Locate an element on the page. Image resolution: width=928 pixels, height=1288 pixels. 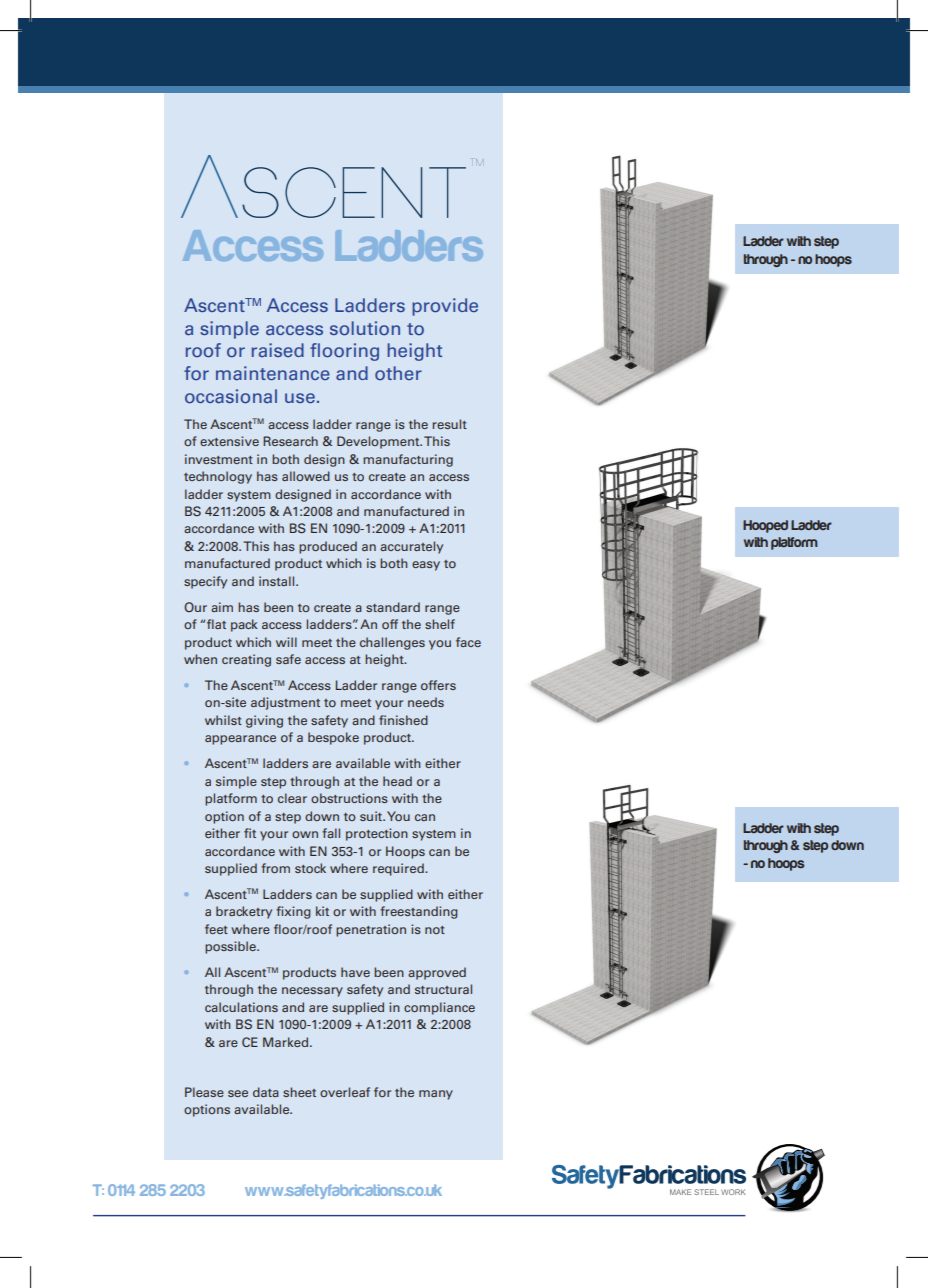
see is located at coordinates (238, 1093).
